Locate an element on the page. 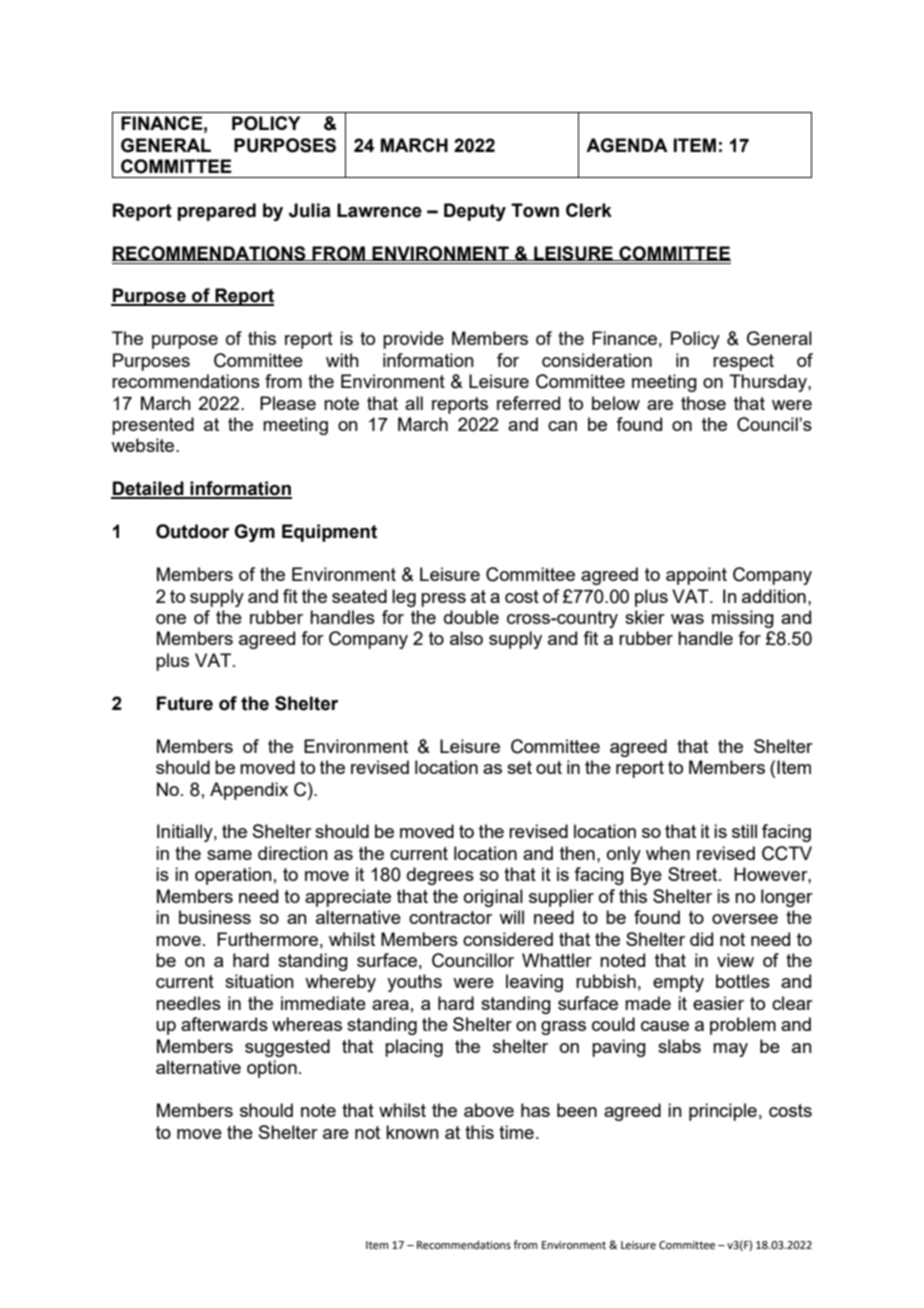  those is located at coordinates (703, 403).
